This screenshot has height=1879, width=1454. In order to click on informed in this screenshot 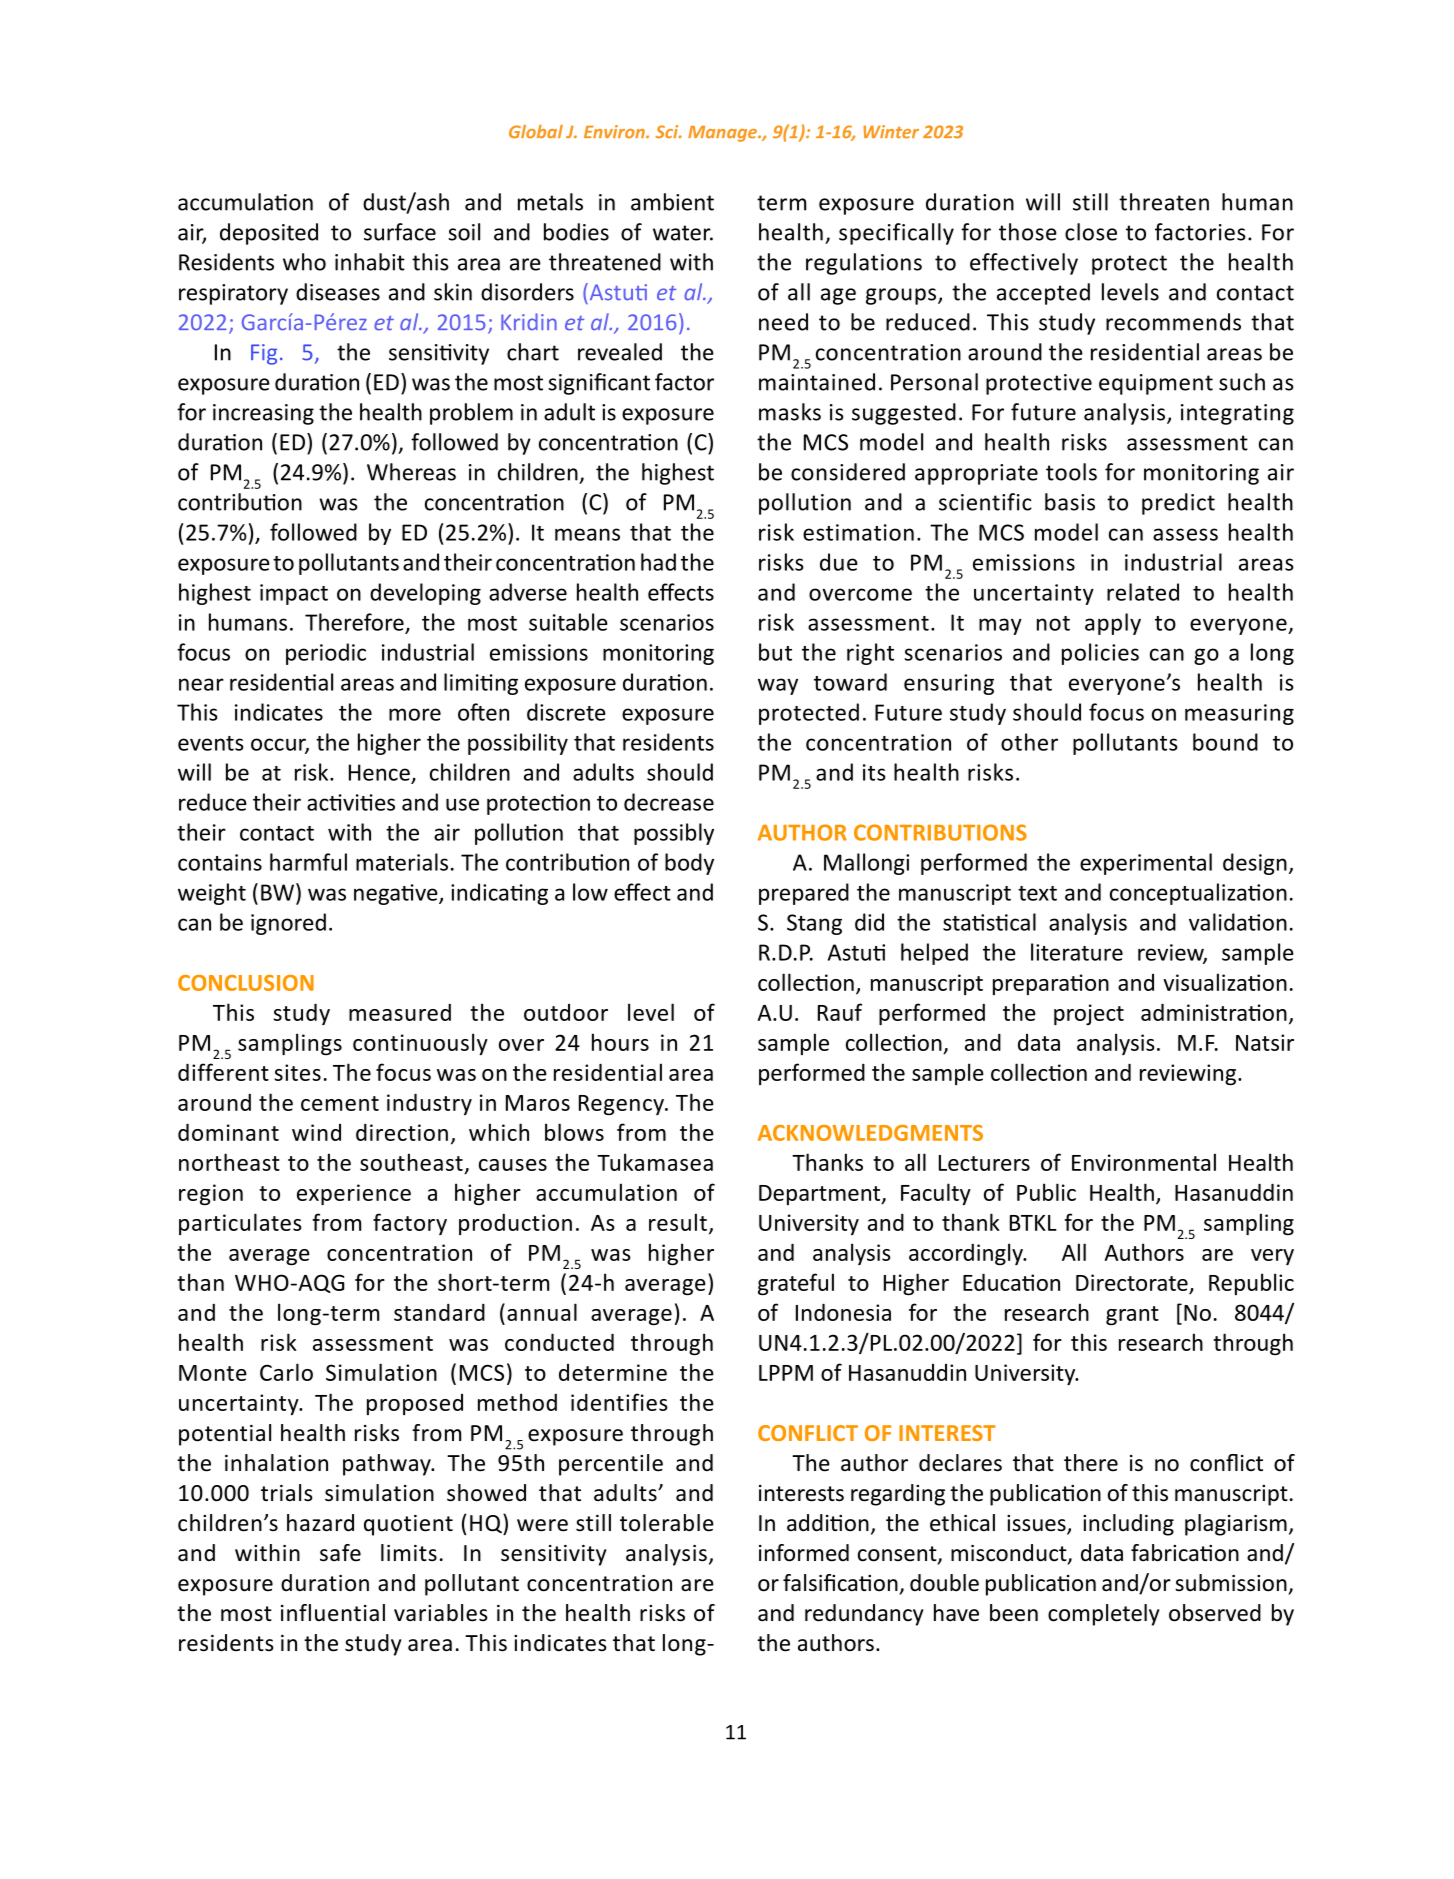, I will do `click(804, 1553)`.
